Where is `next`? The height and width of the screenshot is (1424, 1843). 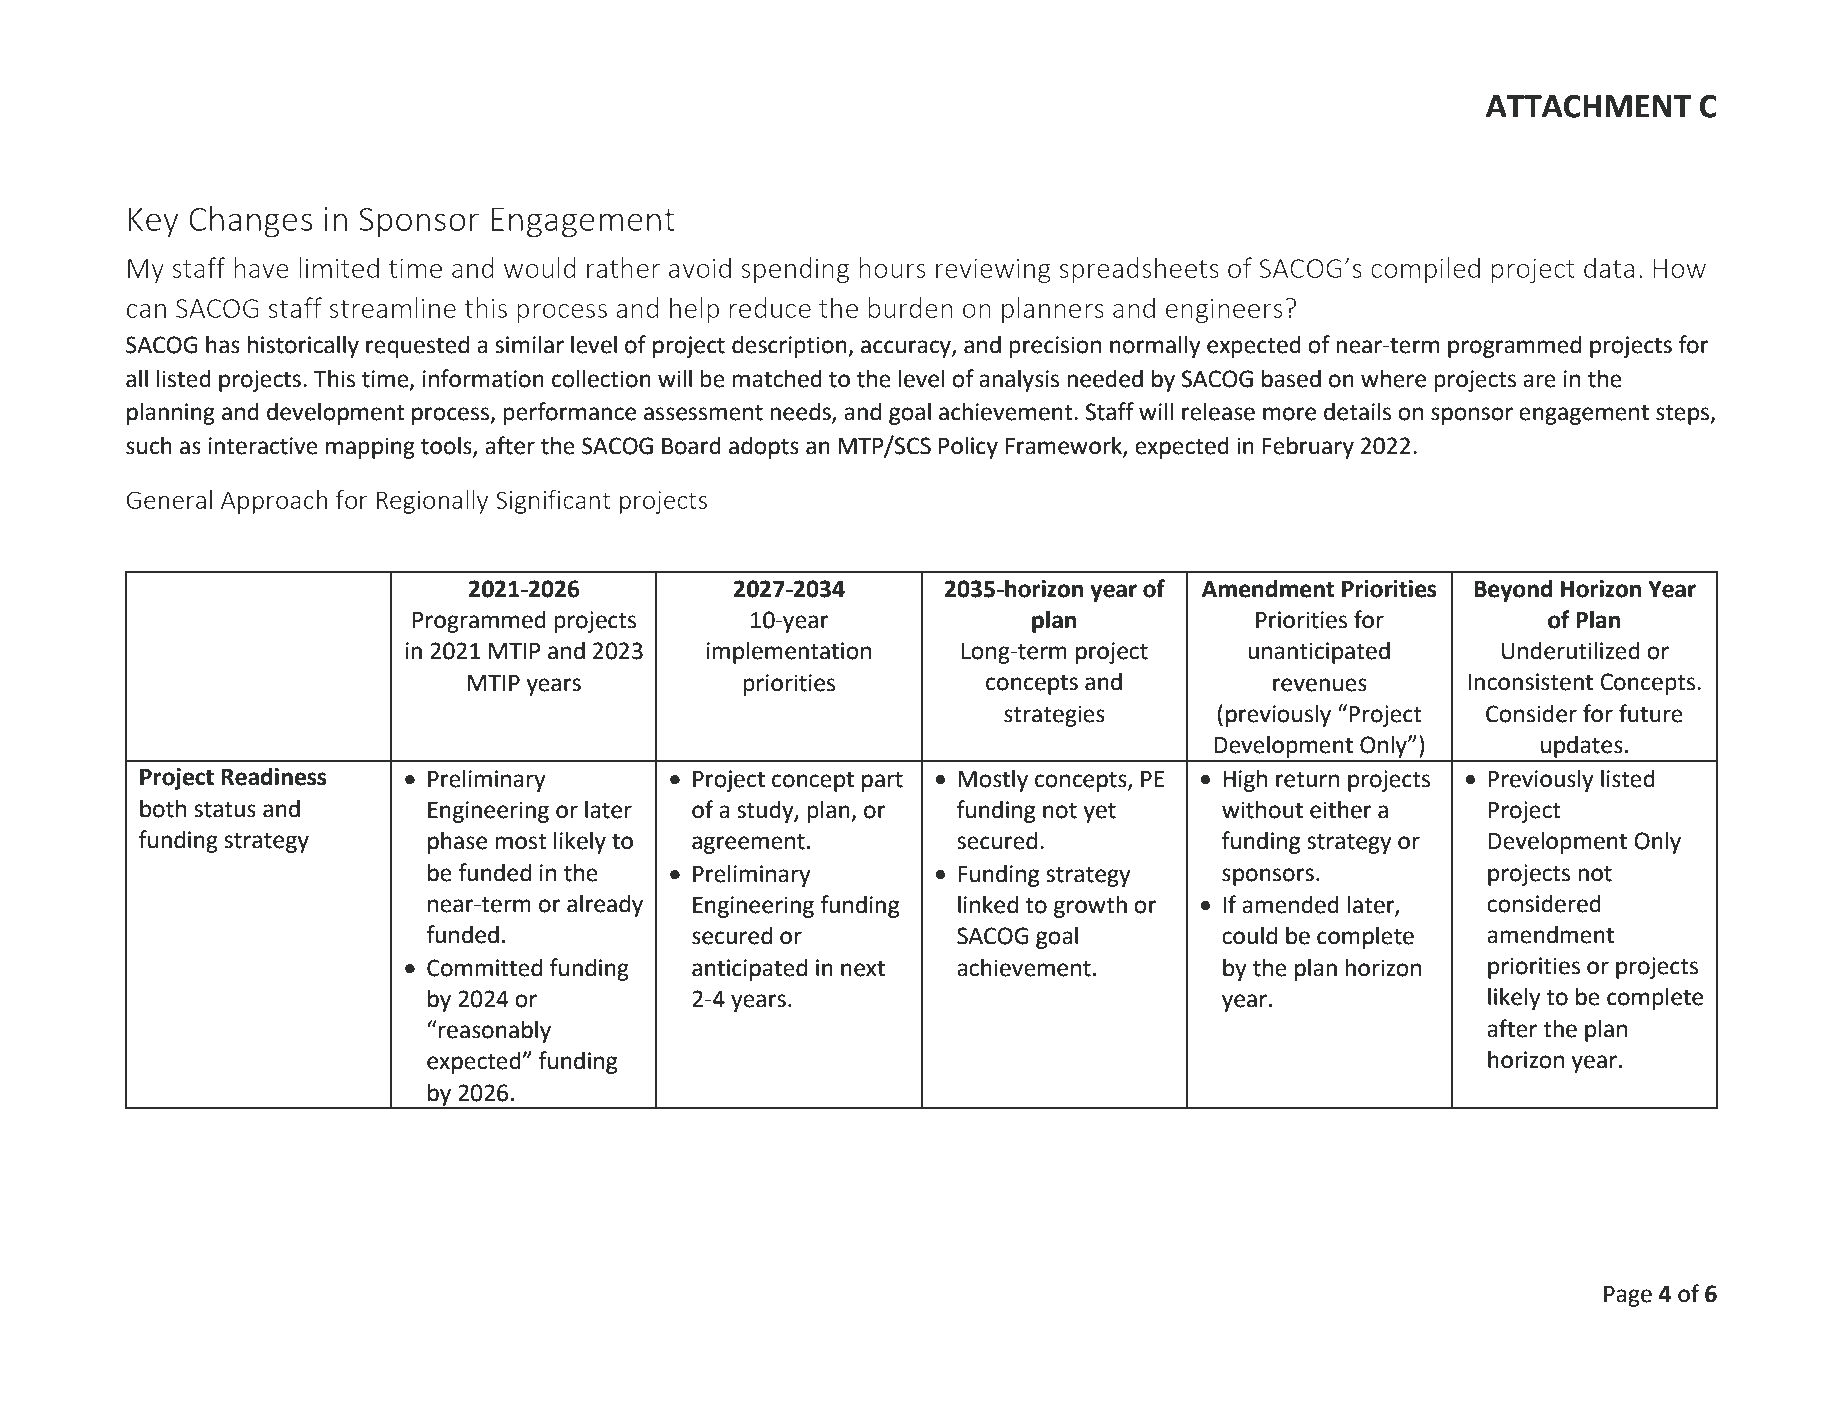
next is located at coordinates (863, 968).
